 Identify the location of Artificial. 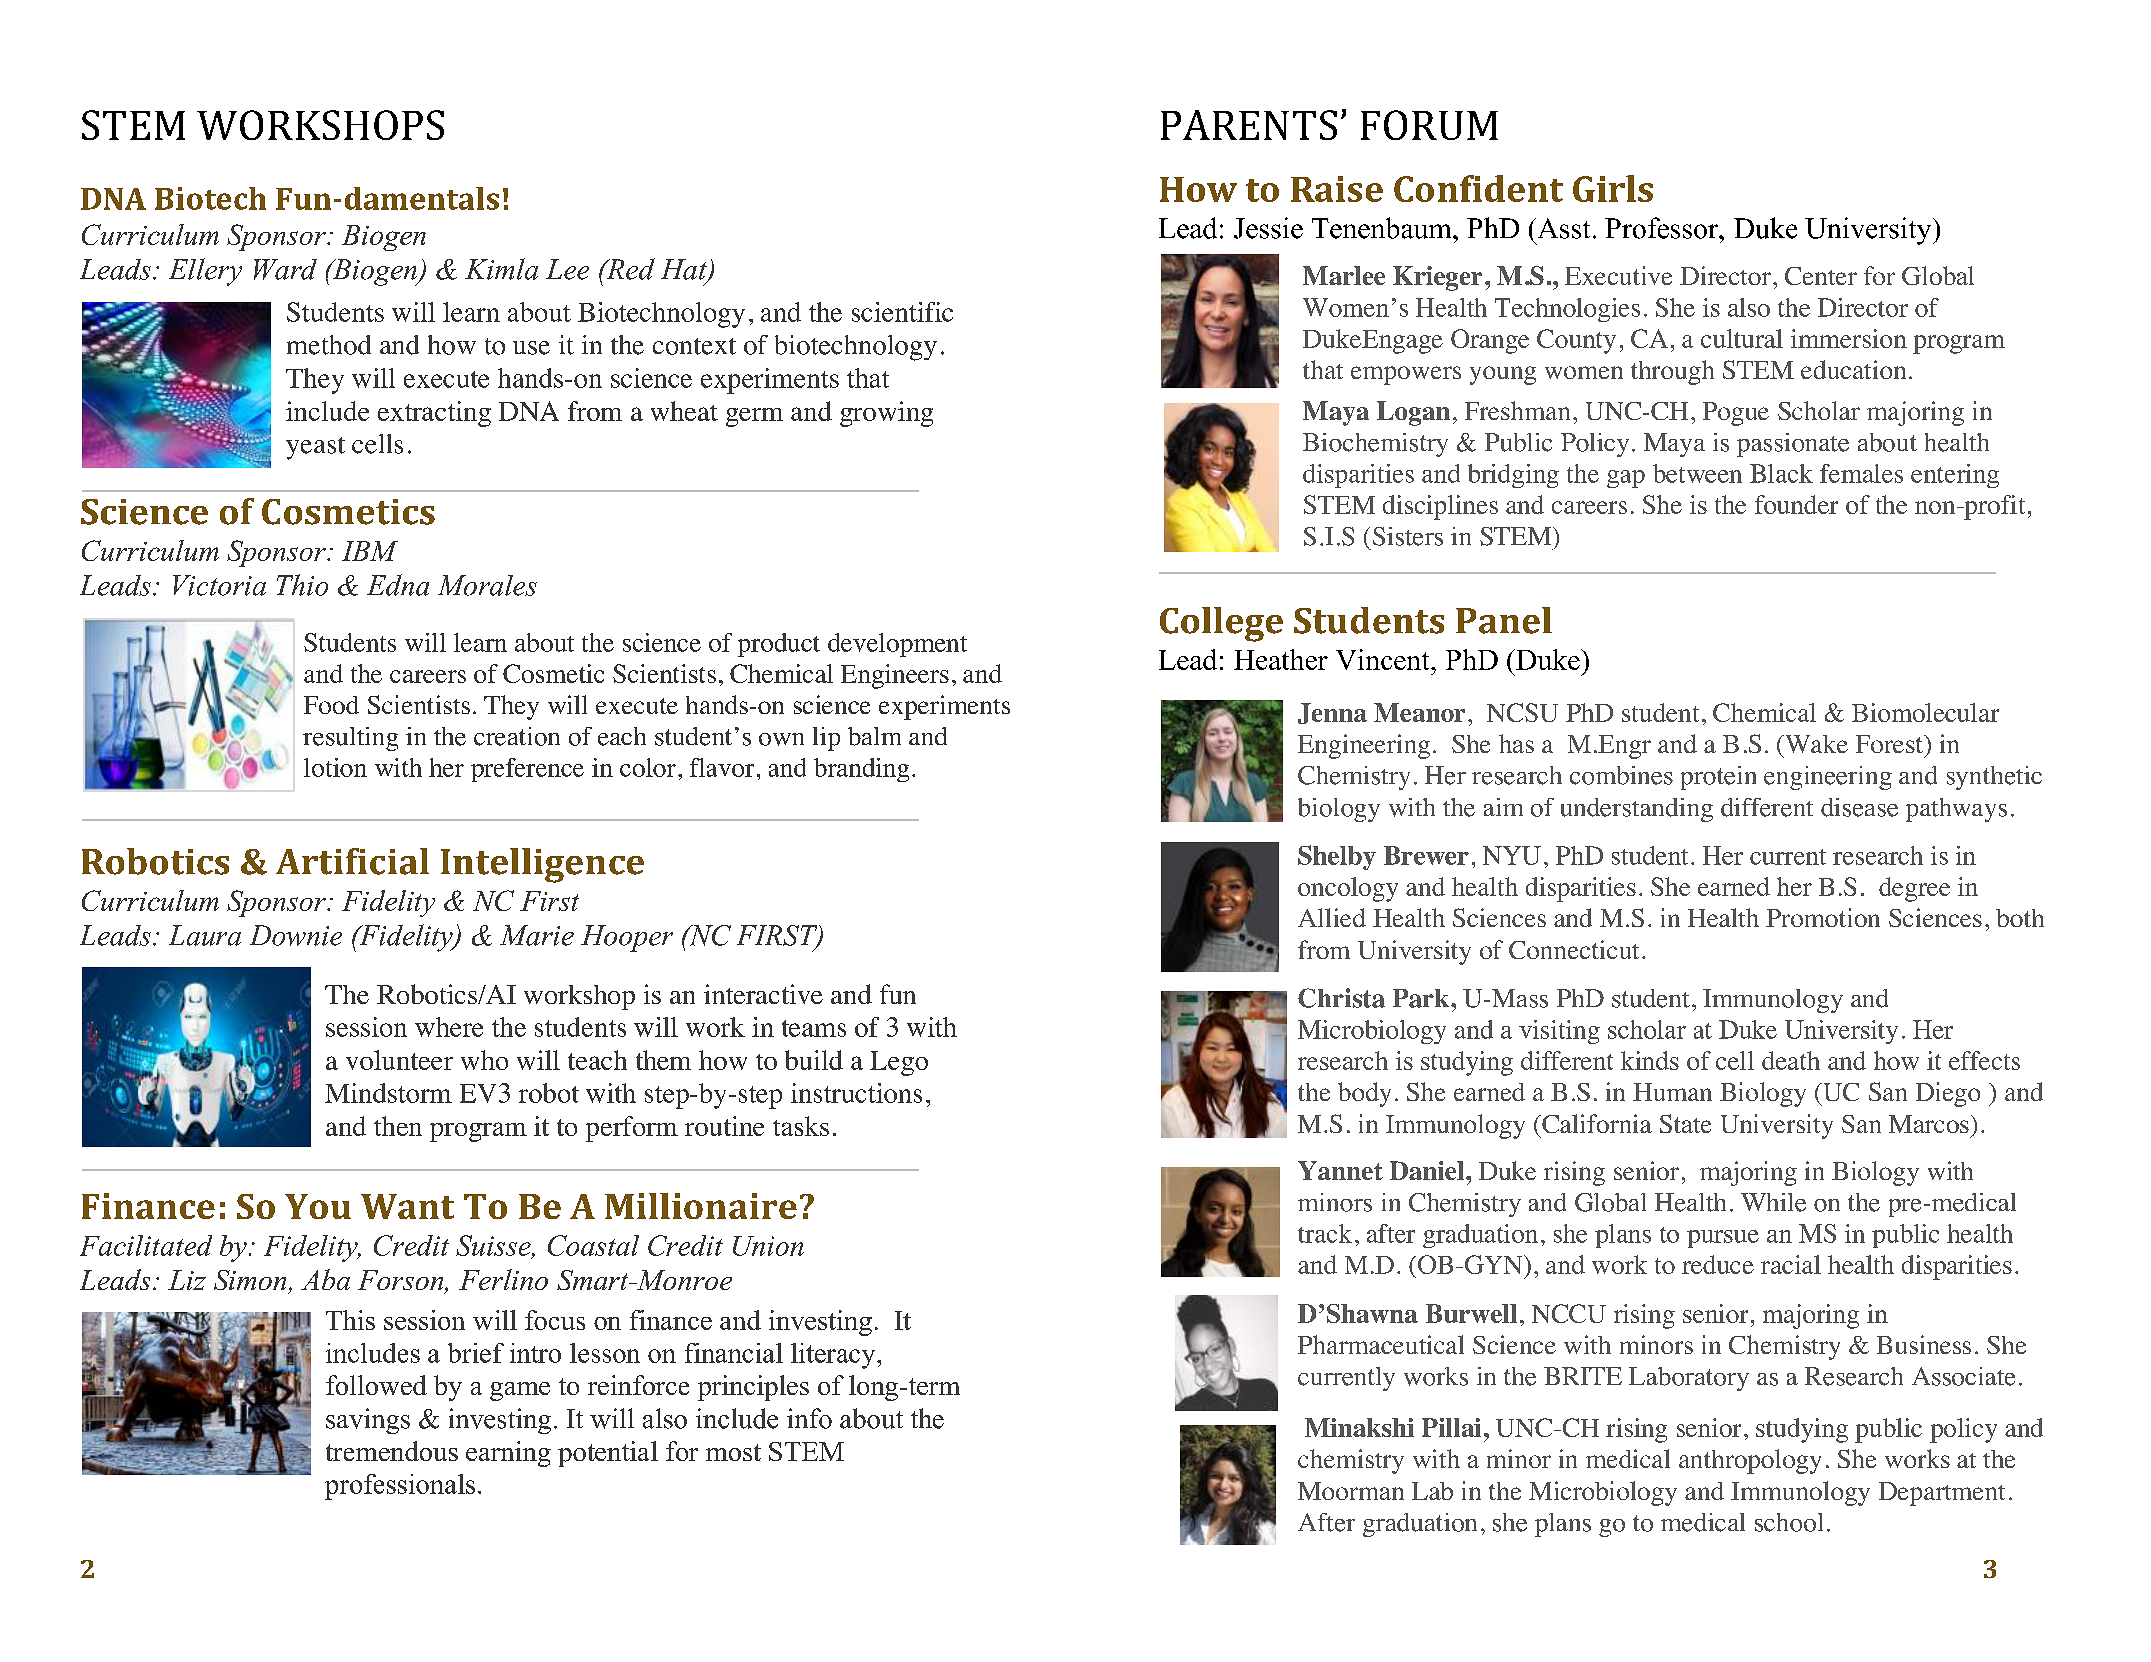
(352, 861).
